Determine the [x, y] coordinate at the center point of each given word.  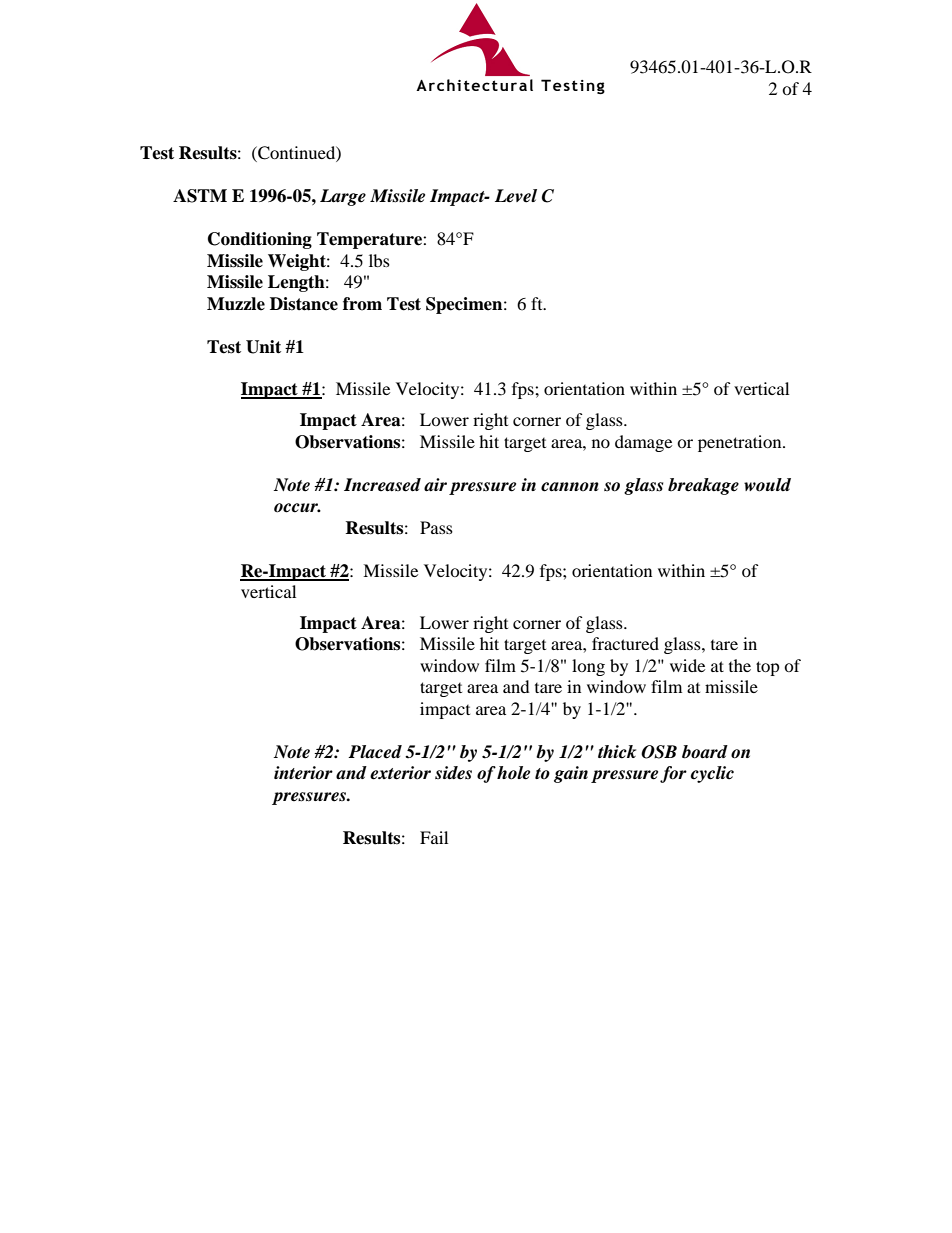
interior [303, 773]
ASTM [200, 196]
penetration [741, 443]
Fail [434, 837]
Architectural [474, 85]
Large [343, 197]
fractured [625, 643]
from [362, 304]
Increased [382, 485]
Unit [263, 347]
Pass [436, 527]
